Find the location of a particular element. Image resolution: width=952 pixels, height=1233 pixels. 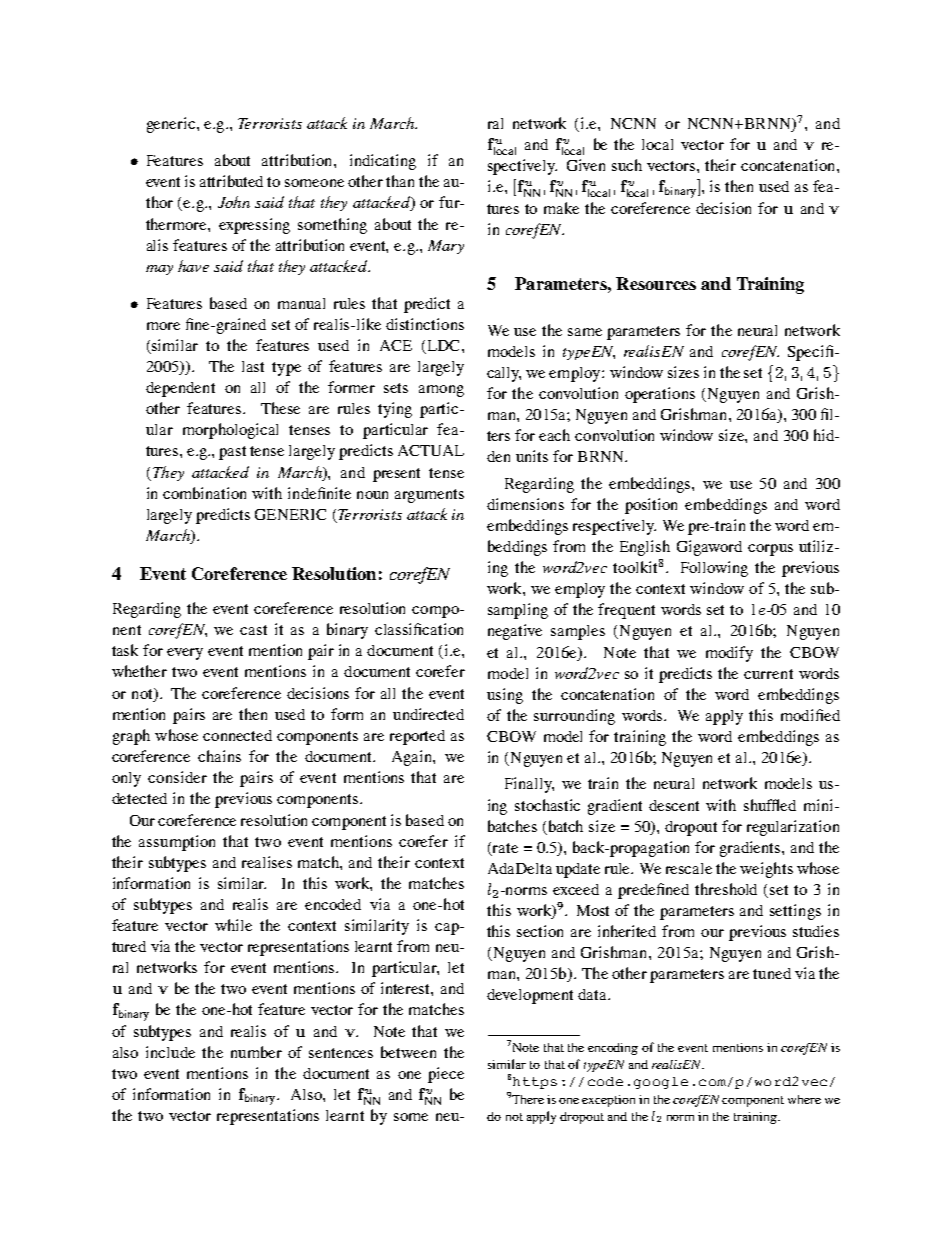

every is located at coordinates (185, 654).
